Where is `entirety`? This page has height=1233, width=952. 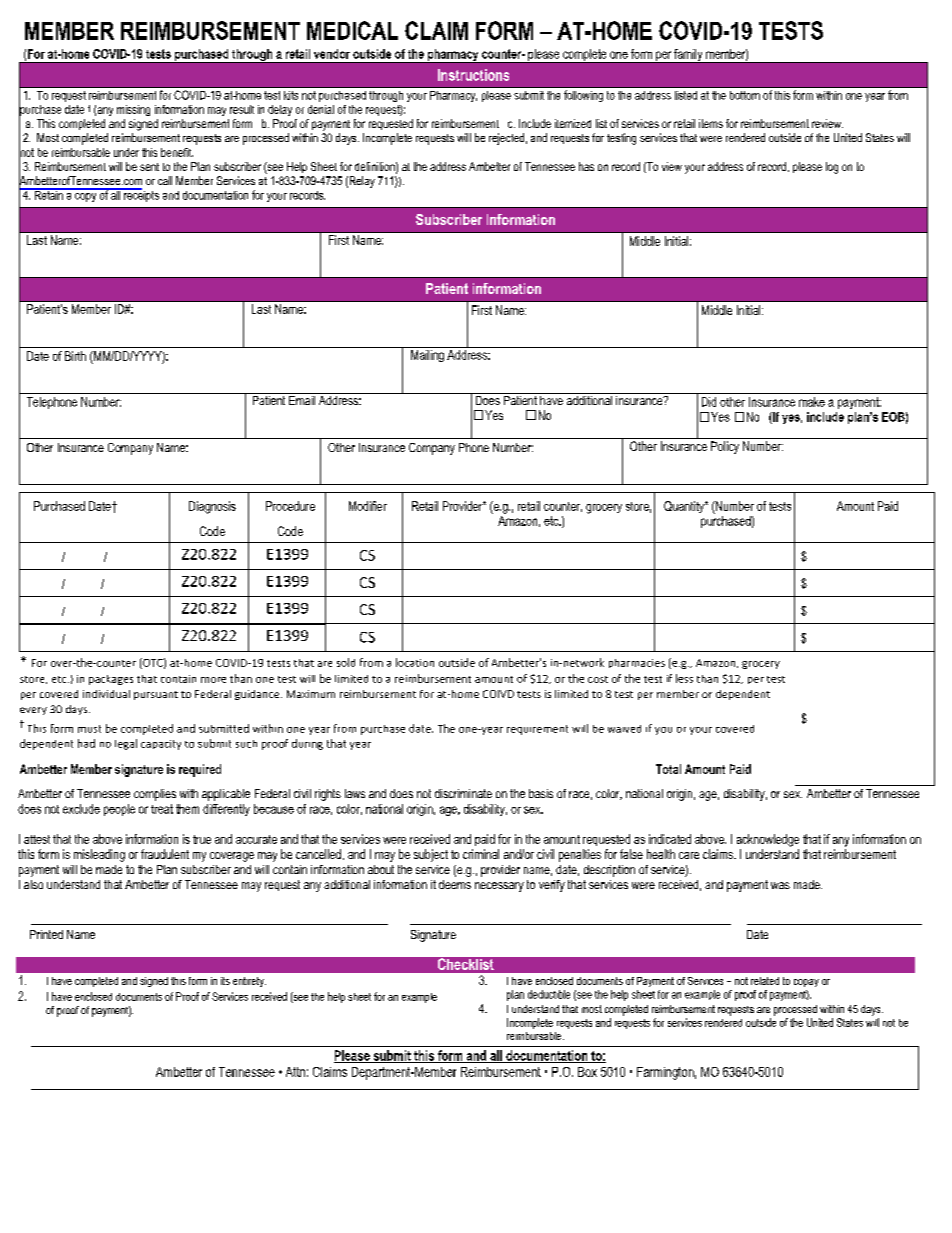 entirety is located at coordinates (249, 982).
